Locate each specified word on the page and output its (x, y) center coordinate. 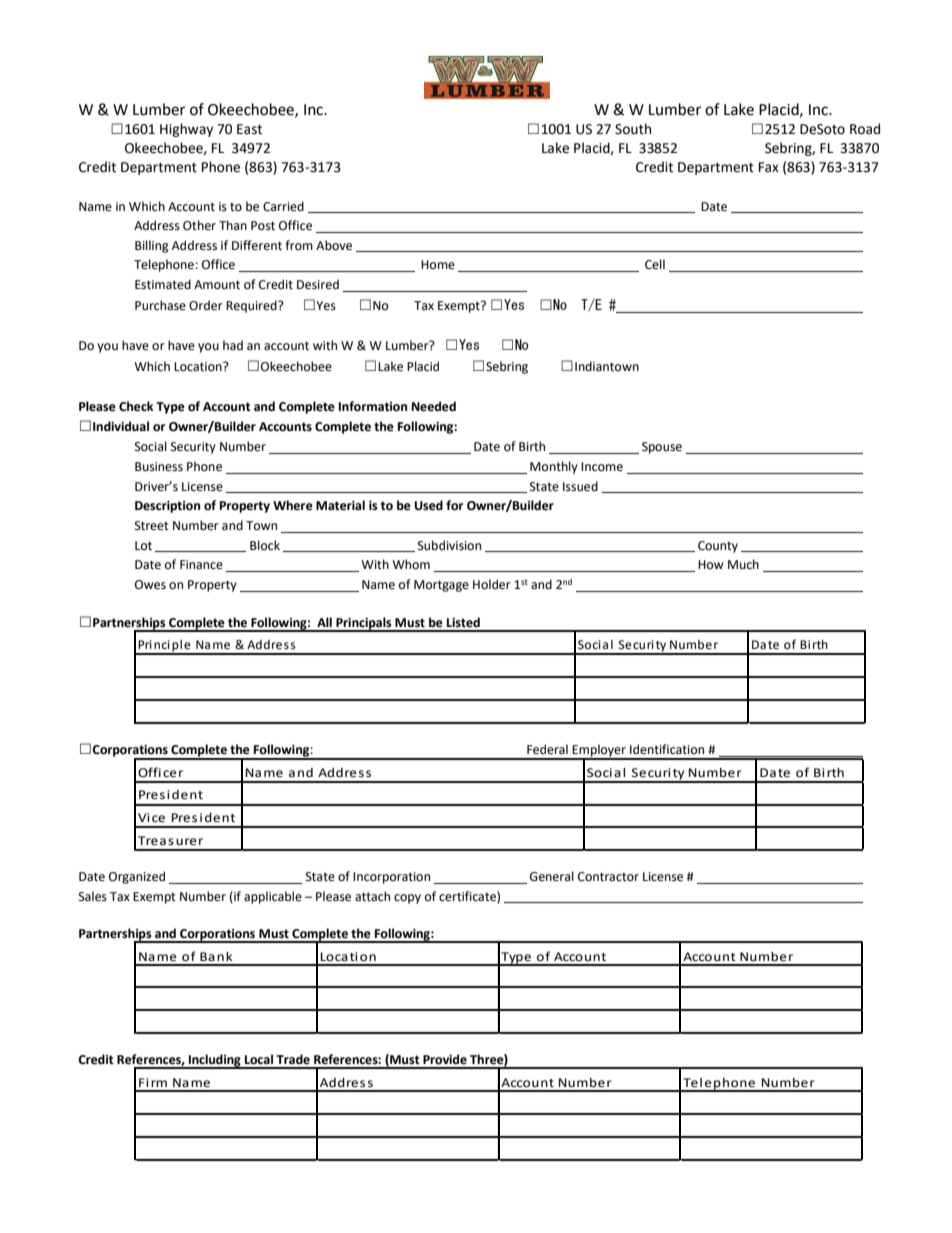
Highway (186, 130)
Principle (165, 647)
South (633, 129)
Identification (667, 749)
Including (215, 1061)
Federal (547, 749)
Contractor (608, 877)
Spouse (662, 448)
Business (159, 467)
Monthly (554, 467)
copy (407, 899)
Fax (769, 167)
